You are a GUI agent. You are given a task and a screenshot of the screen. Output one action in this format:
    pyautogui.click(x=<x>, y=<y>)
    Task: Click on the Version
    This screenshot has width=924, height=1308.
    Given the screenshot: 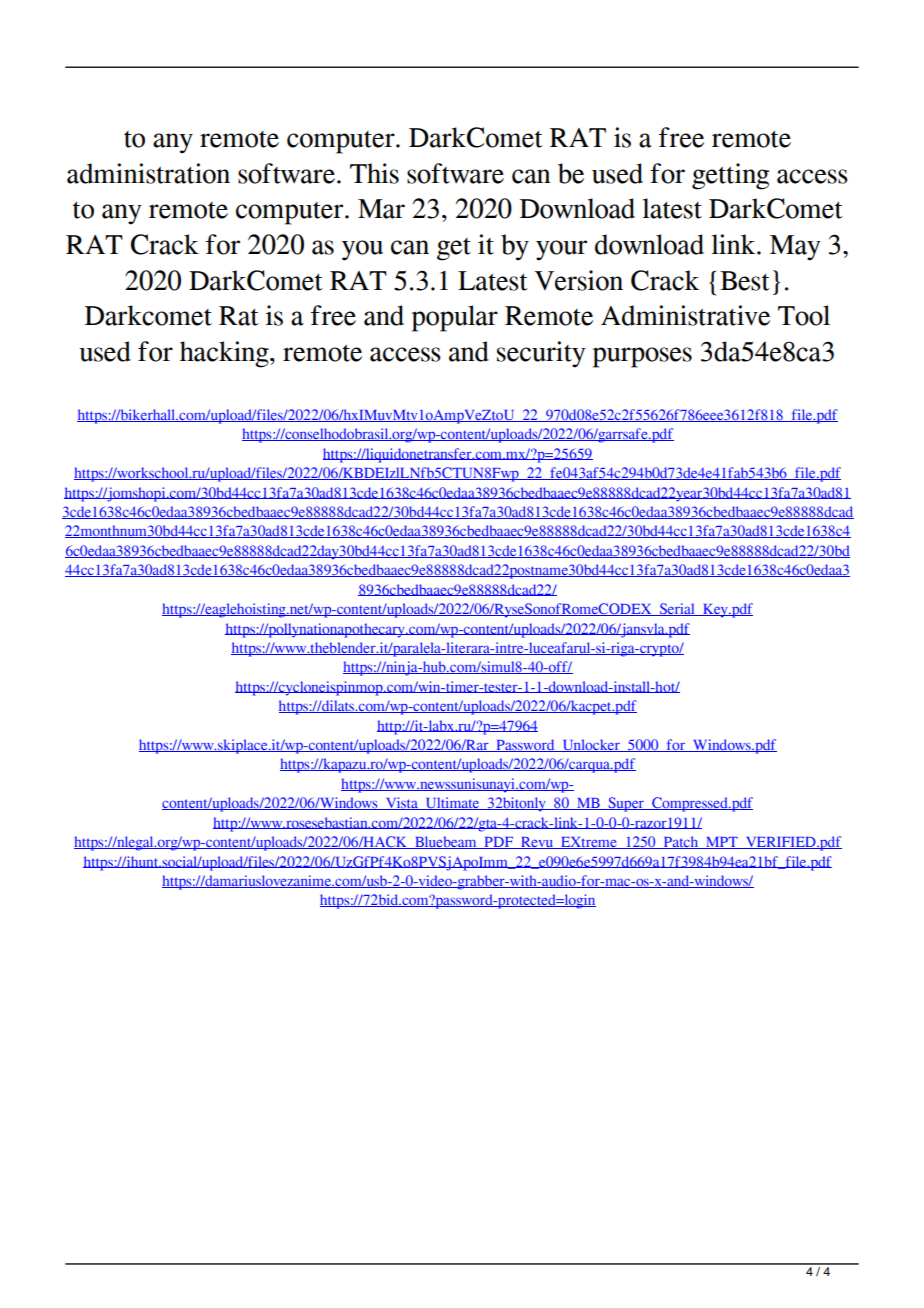 What is the action you would take?
    pyautogui.click(x=578, y=280)
